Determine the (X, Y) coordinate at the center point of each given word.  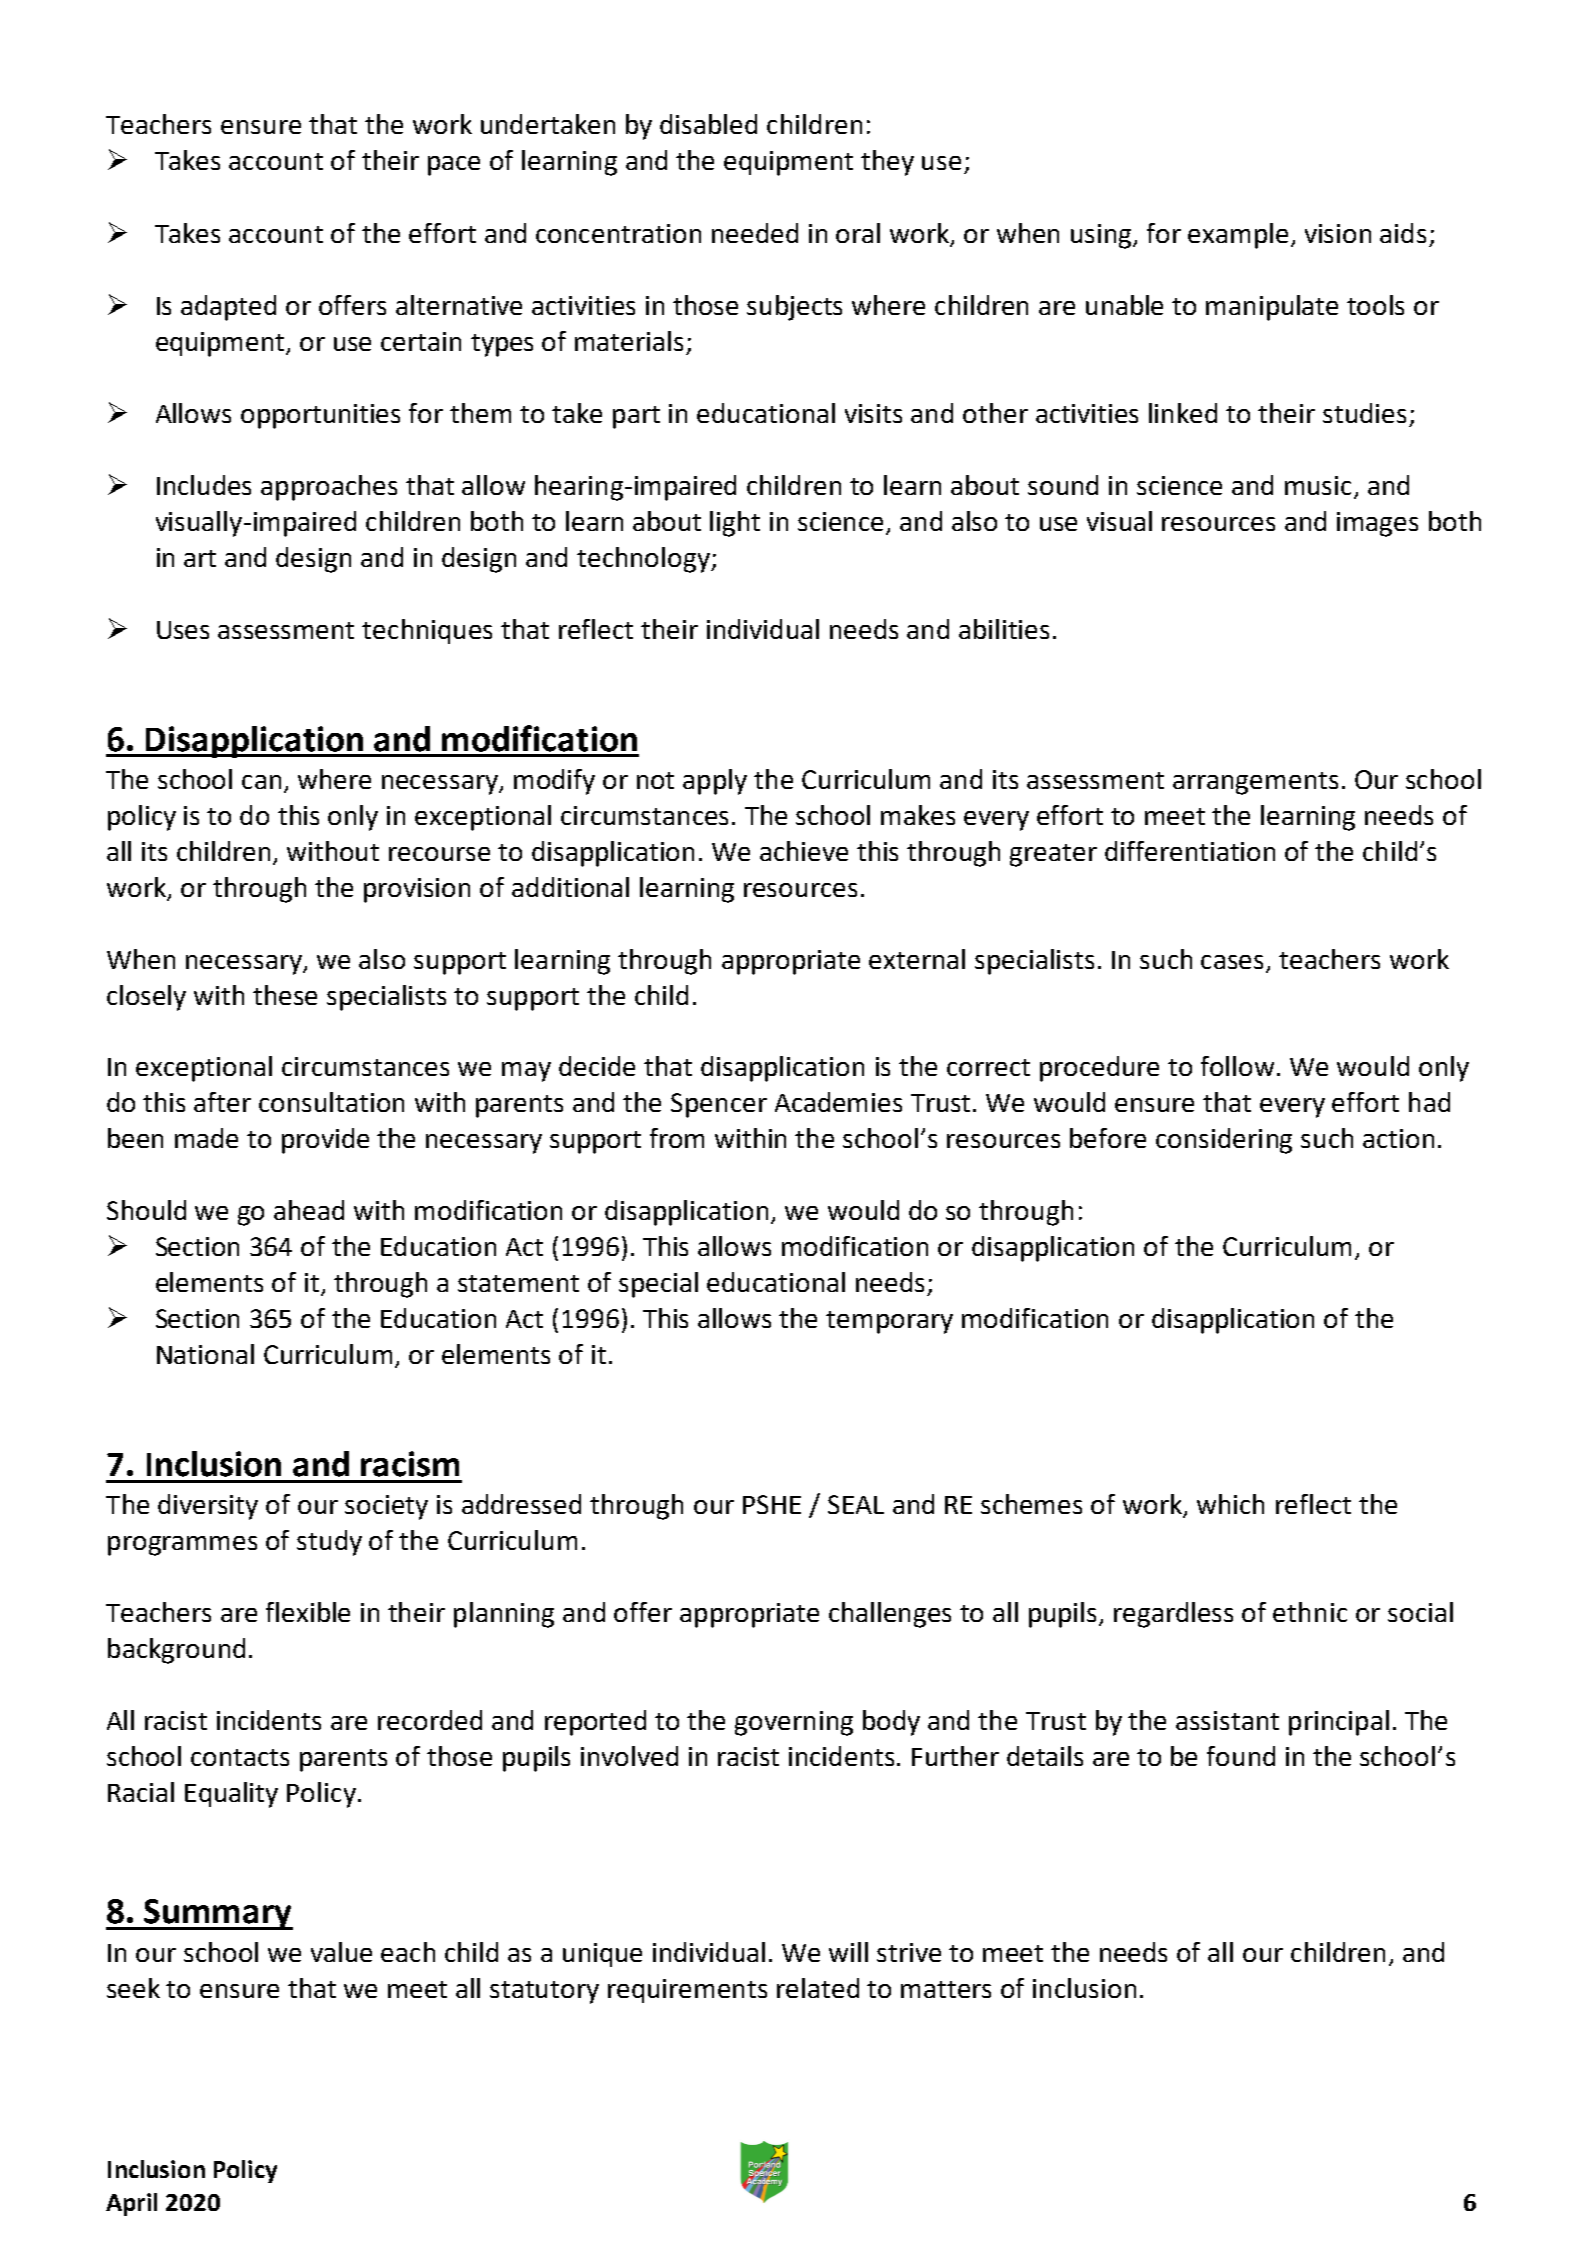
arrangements (1255, 783)
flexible (308, 1612)
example (1238, 236)
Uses (183, 630)
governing (794, 1723)
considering (1224, 1141)
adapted (228, 308)
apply (715, 782)
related (818, 1988)
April (131, 2204)
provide (325, 1141)
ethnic (1310, 1612)
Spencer (719, 1105)
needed (755, 233)
